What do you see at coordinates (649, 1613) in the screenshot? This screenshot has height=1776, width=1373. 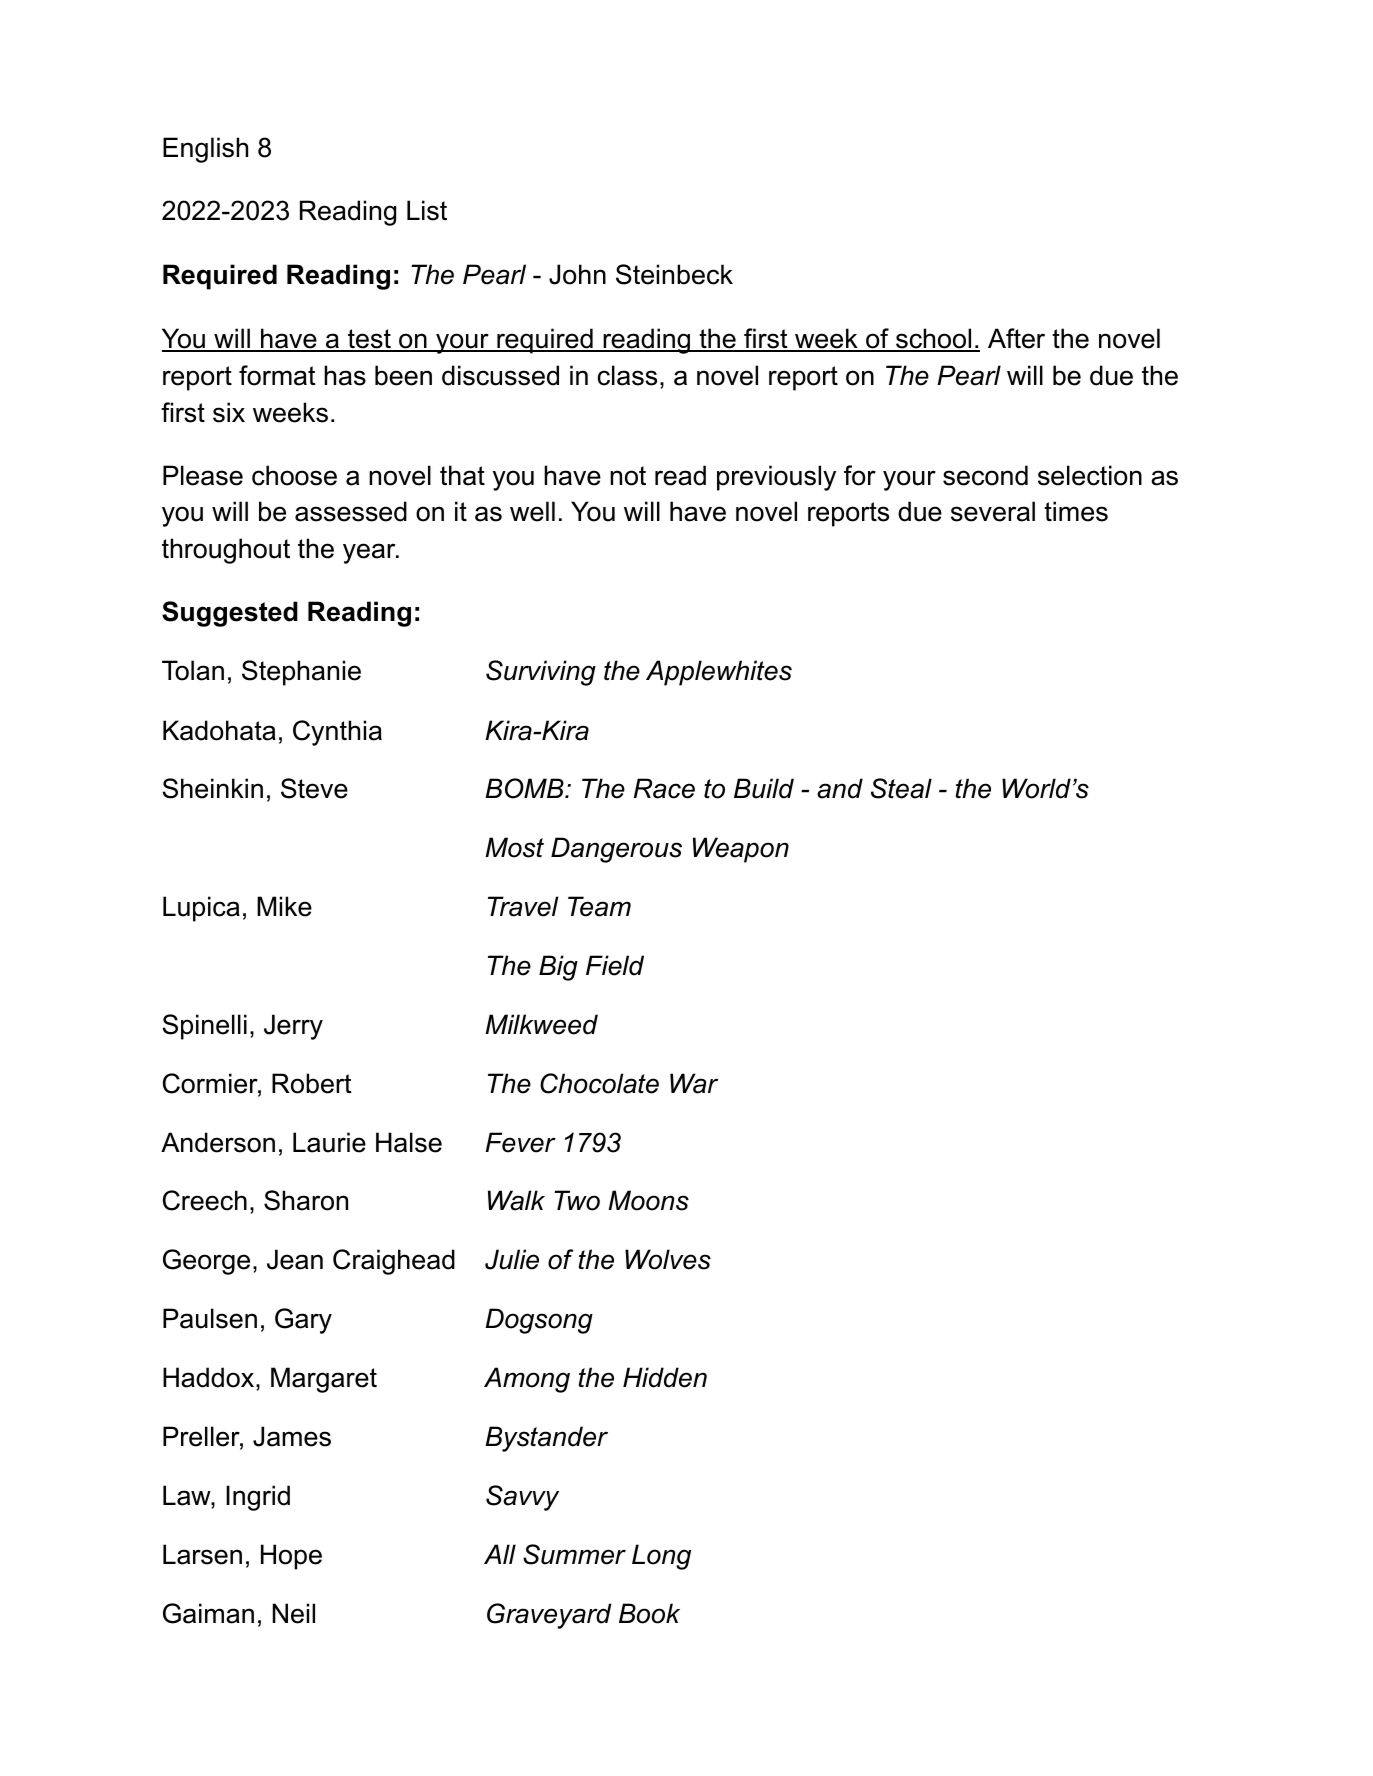 I see `Book` at bounding box center [649, 1613].
